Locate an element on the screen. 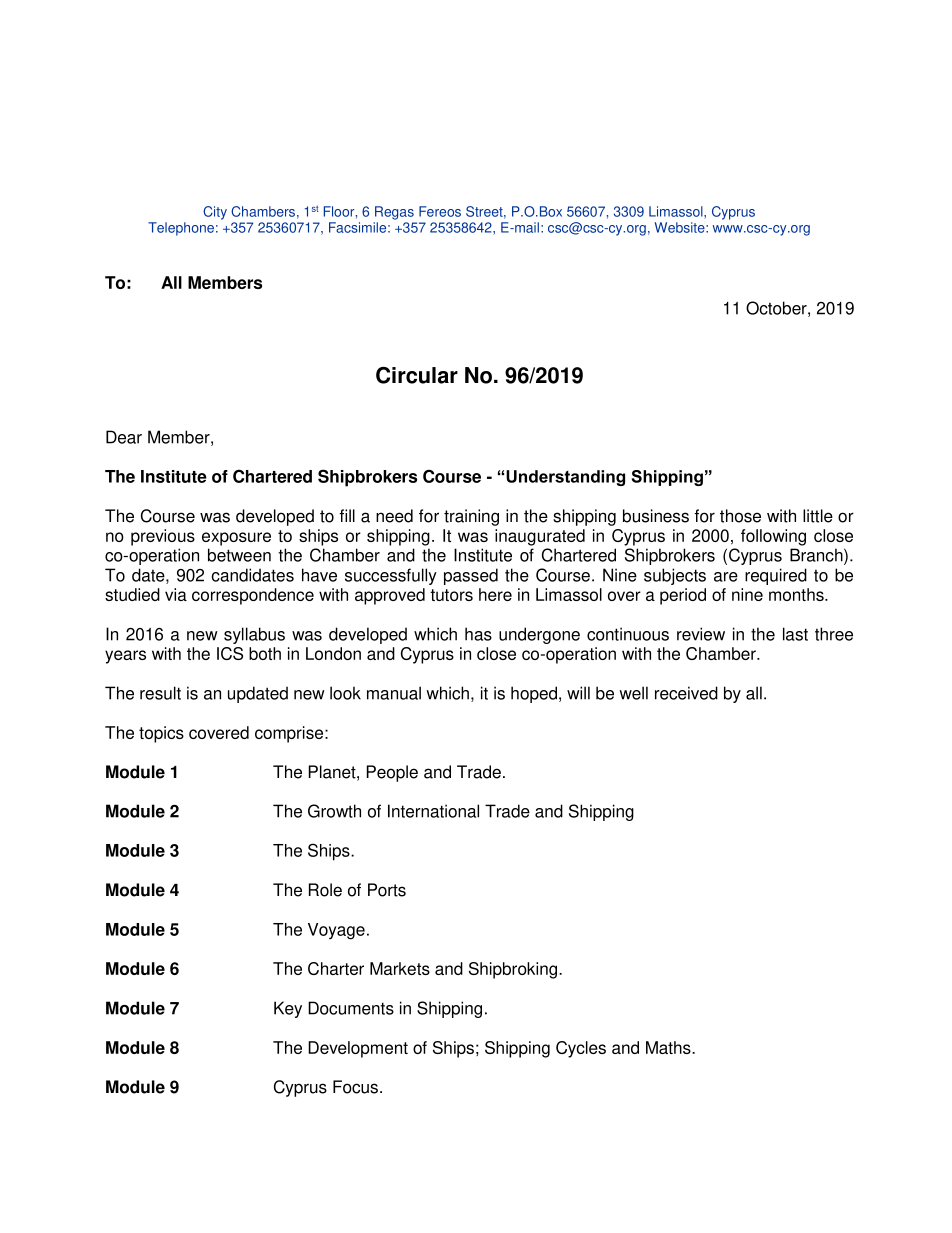 This screenshot has height=1233, width=952. Cycles is located at coordinates (581, 1049).
